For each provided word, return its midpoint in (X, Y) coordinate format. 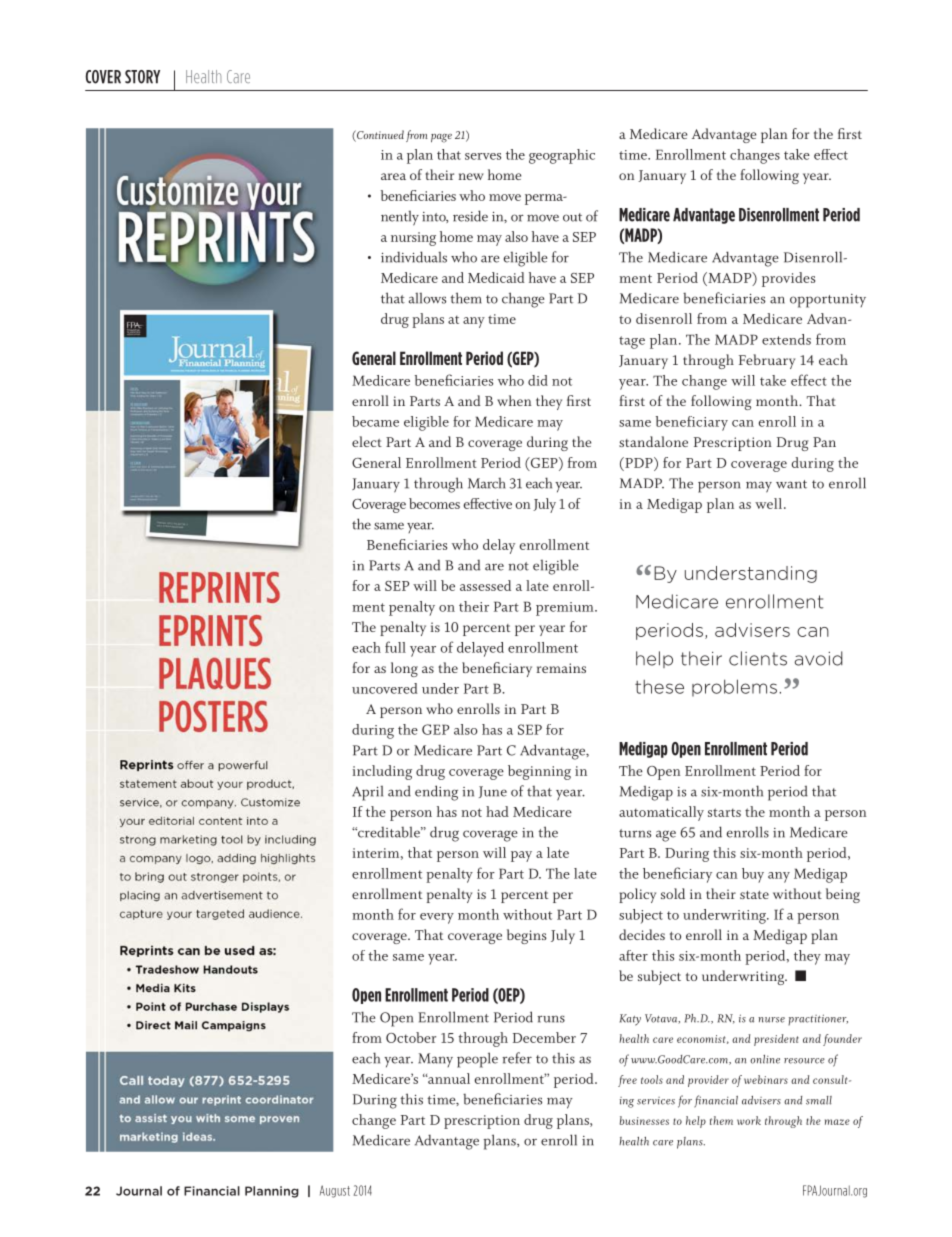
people (477, 1060)
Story (142, 77)
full (395, 647)
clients (758, 658)
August (335, 1191)
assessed (485, 585)
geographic (562, 156)
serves (483, 156)
